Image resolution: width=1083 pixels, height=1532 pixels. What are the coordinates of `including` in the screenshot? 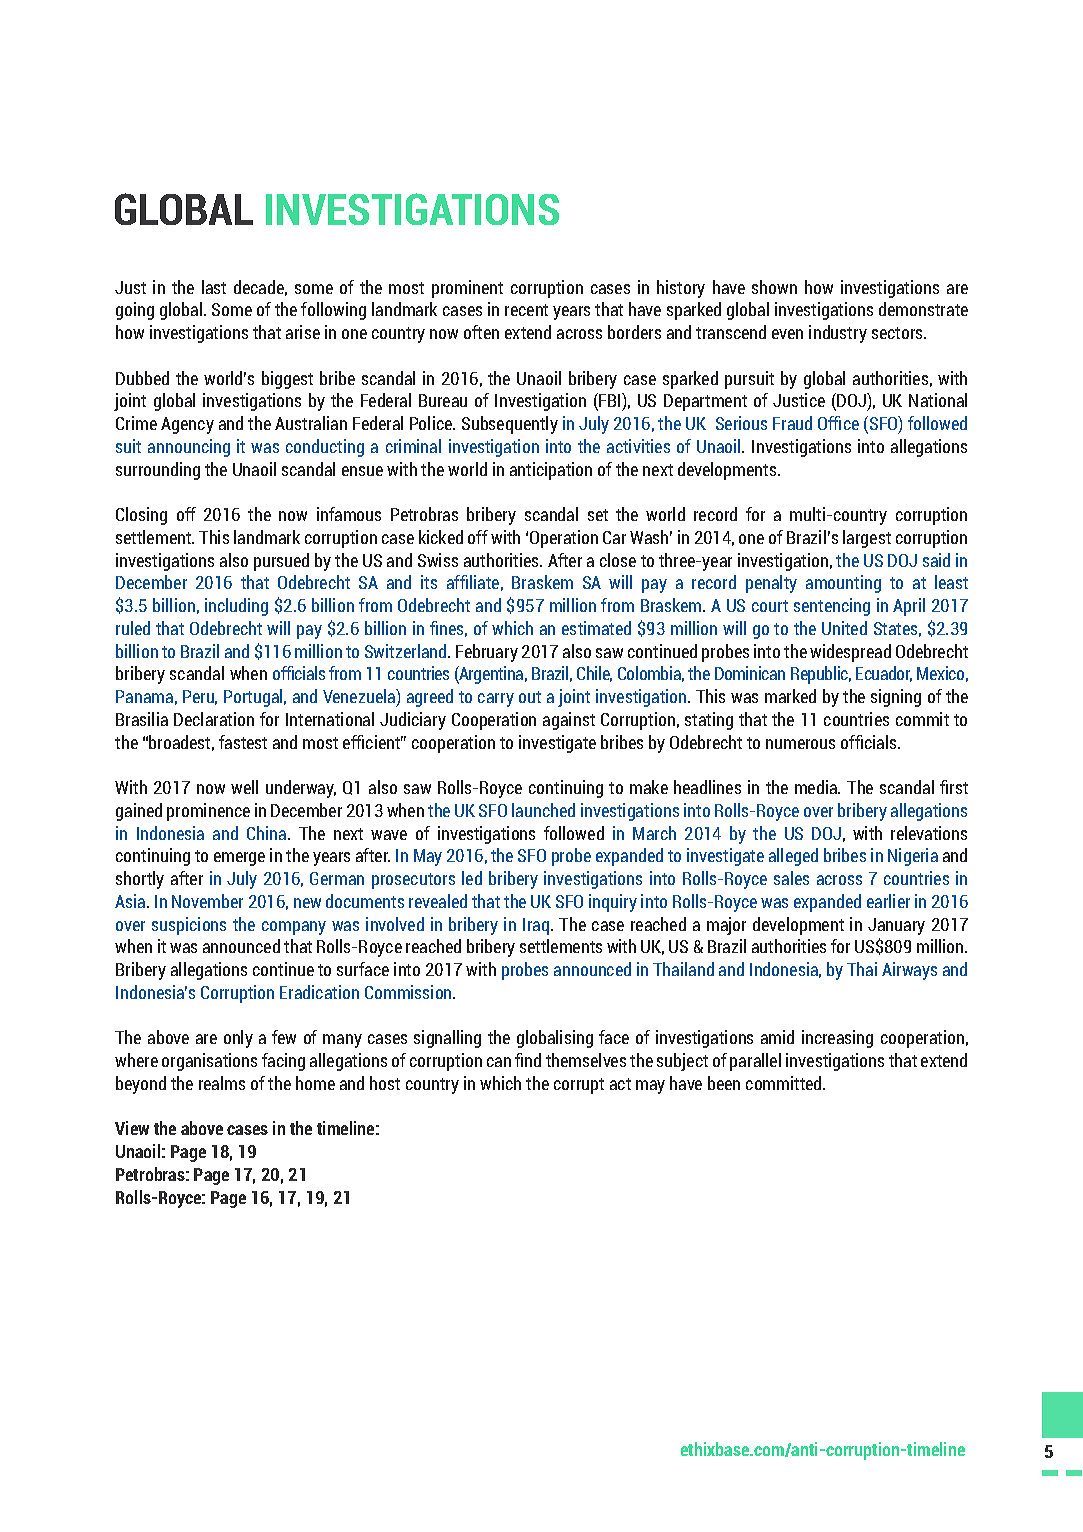 It's located at (236, 607).
